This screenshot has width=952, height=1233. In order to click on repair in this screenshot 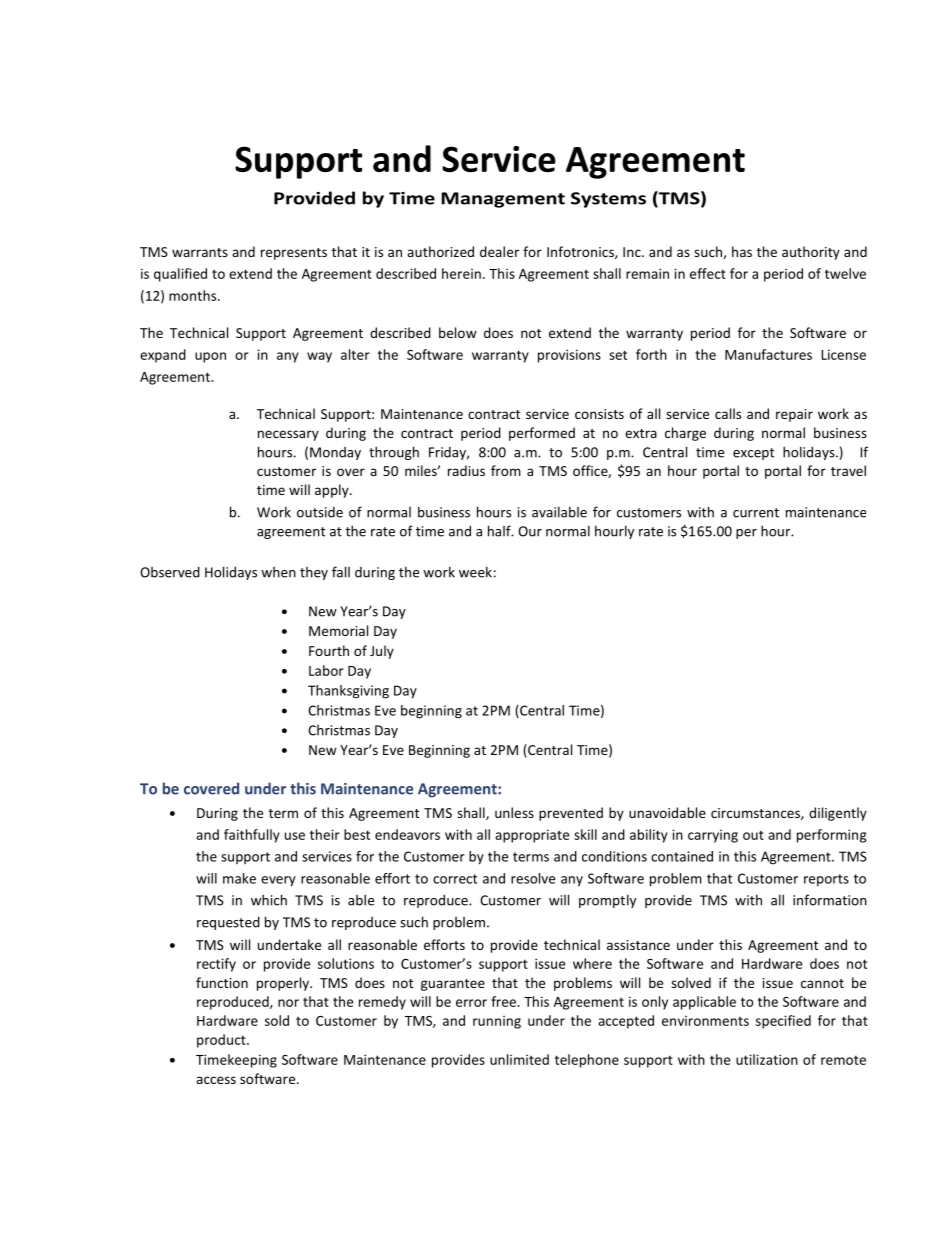, I will do `click(794, 415)`.
